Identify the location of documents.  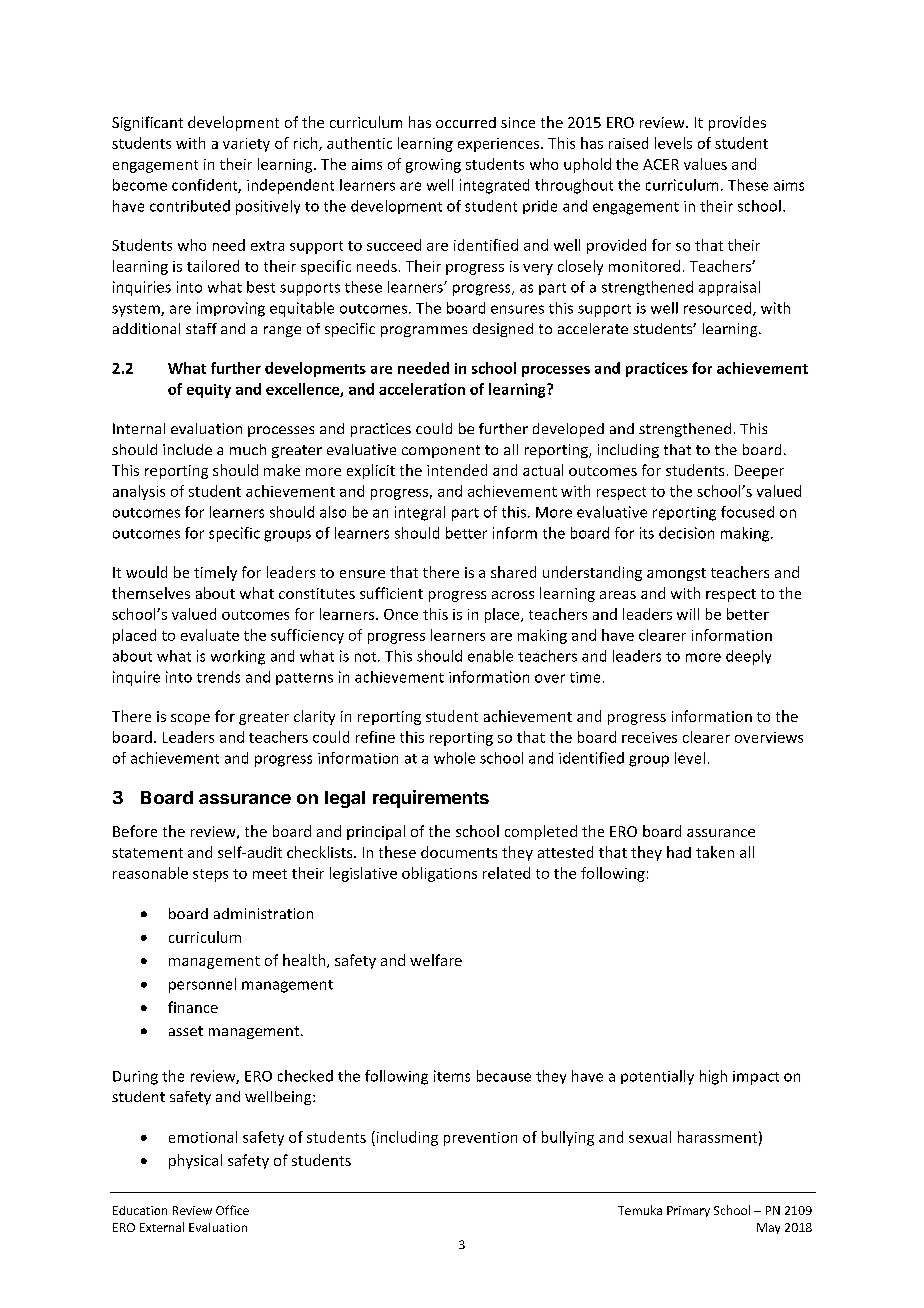
(459, 852).
